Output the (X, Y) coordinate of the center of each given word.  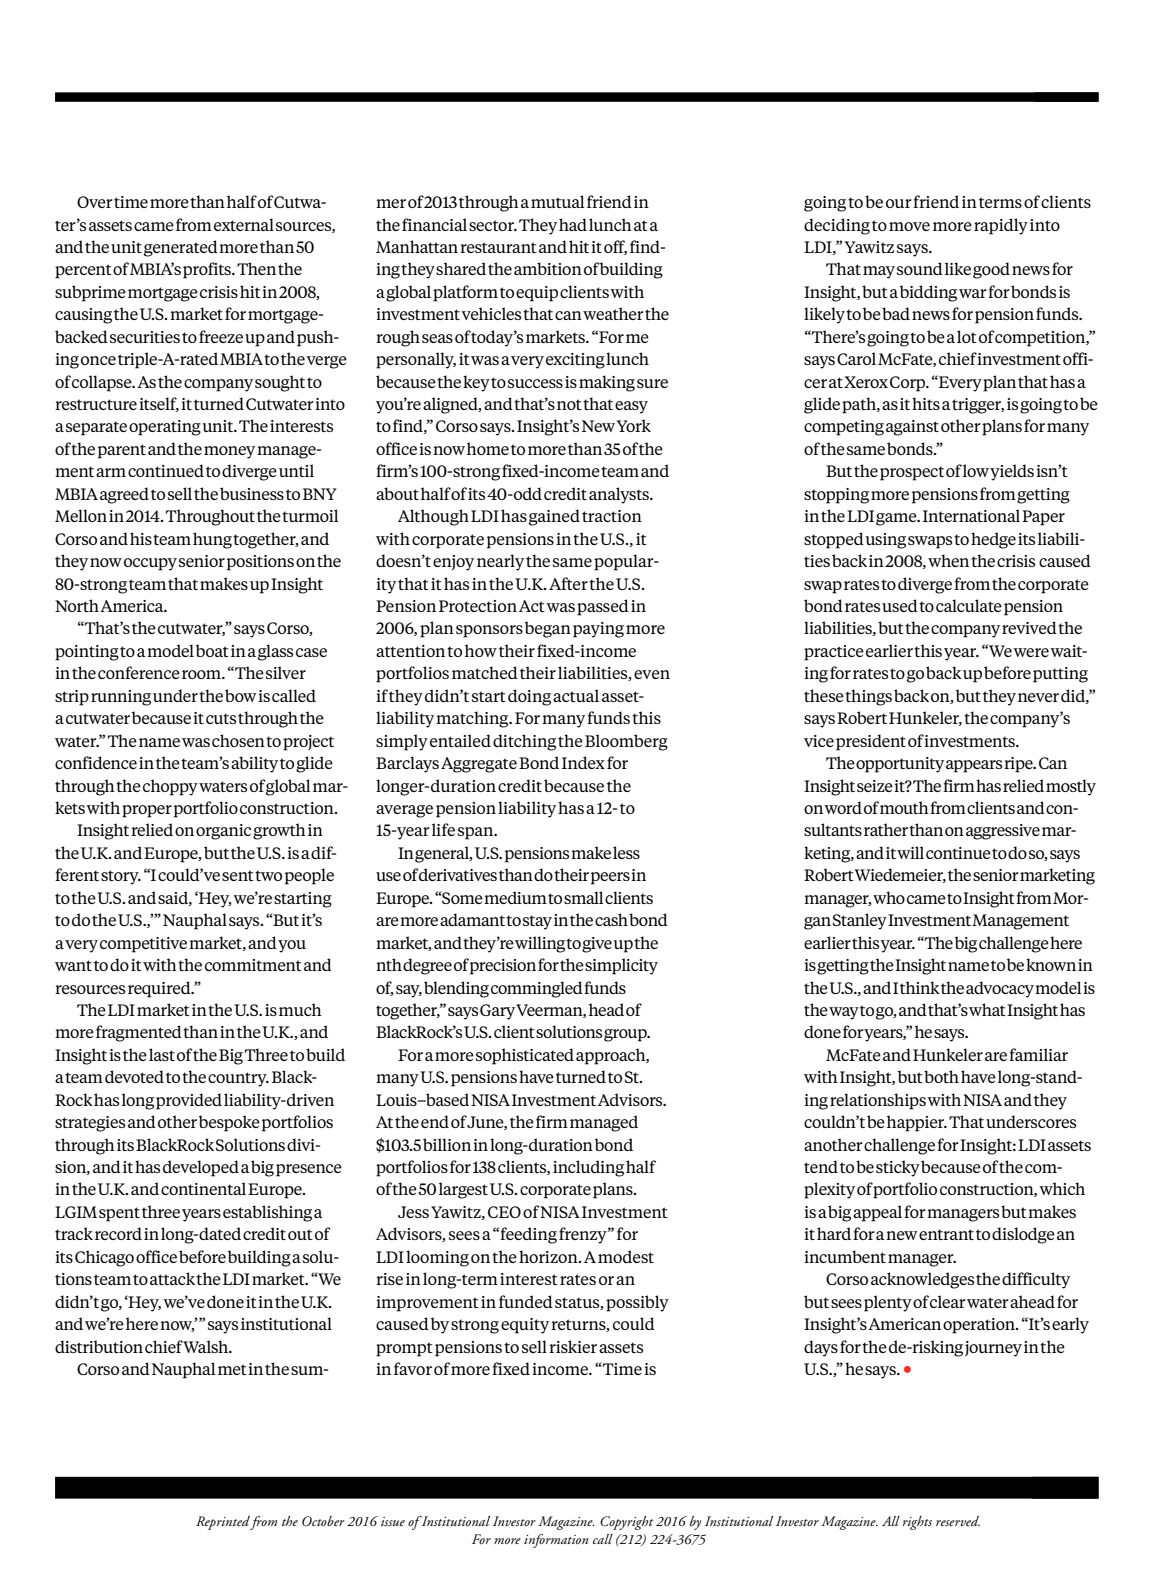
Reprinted (223, 1523)
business (252, 493)
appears (974, 766)
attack (172, 1278)
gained (554, 517)
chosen (238, 740)
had (573, 224)
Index (583, 762)
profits (208, 270)
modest (626, 1256)
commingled (537, 989)
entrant (946, 1234)
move (909, 226)
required (160, 989)
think (920, 987)
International (971, 515)
